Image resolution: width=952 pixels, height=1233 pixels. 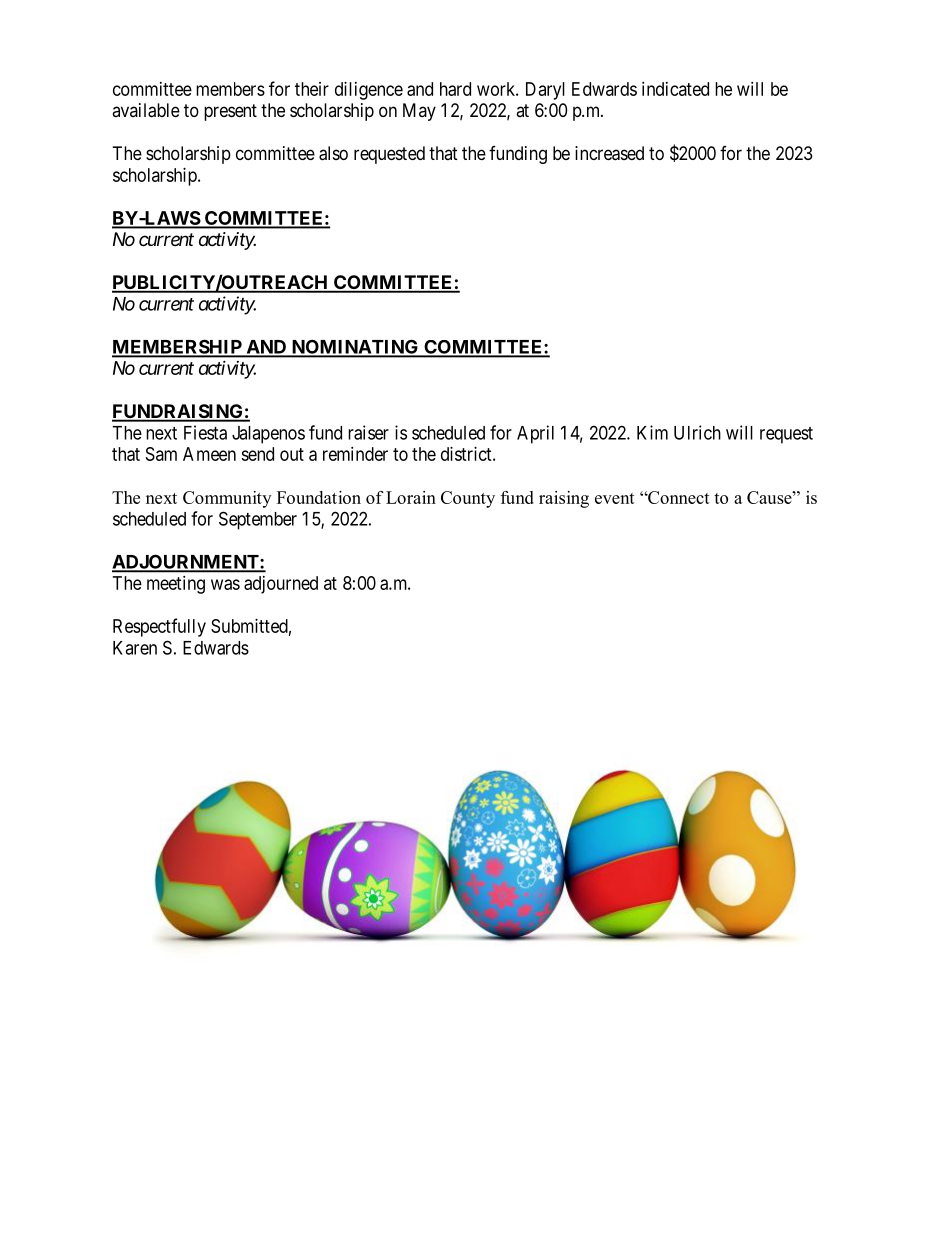 I want to click on increased, so click(x=609, y=153).
